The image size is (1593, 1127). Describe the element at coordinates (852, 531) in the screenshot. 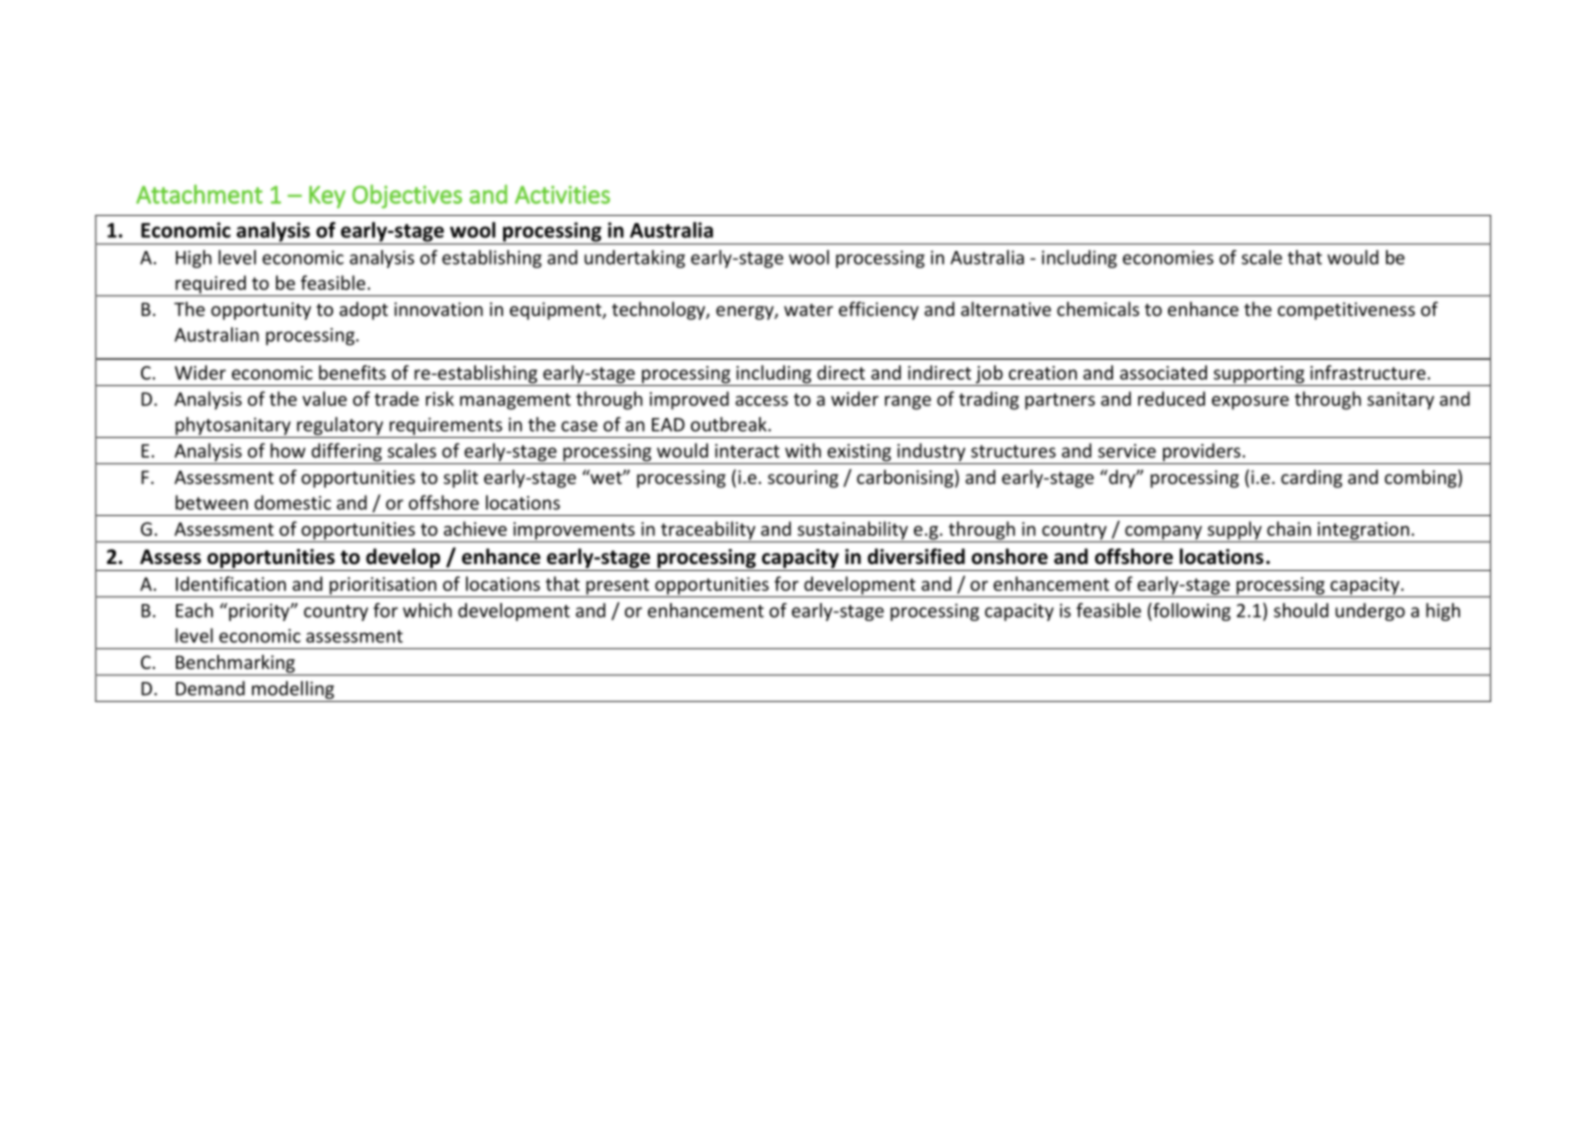

I see `sustainability` at that location.
